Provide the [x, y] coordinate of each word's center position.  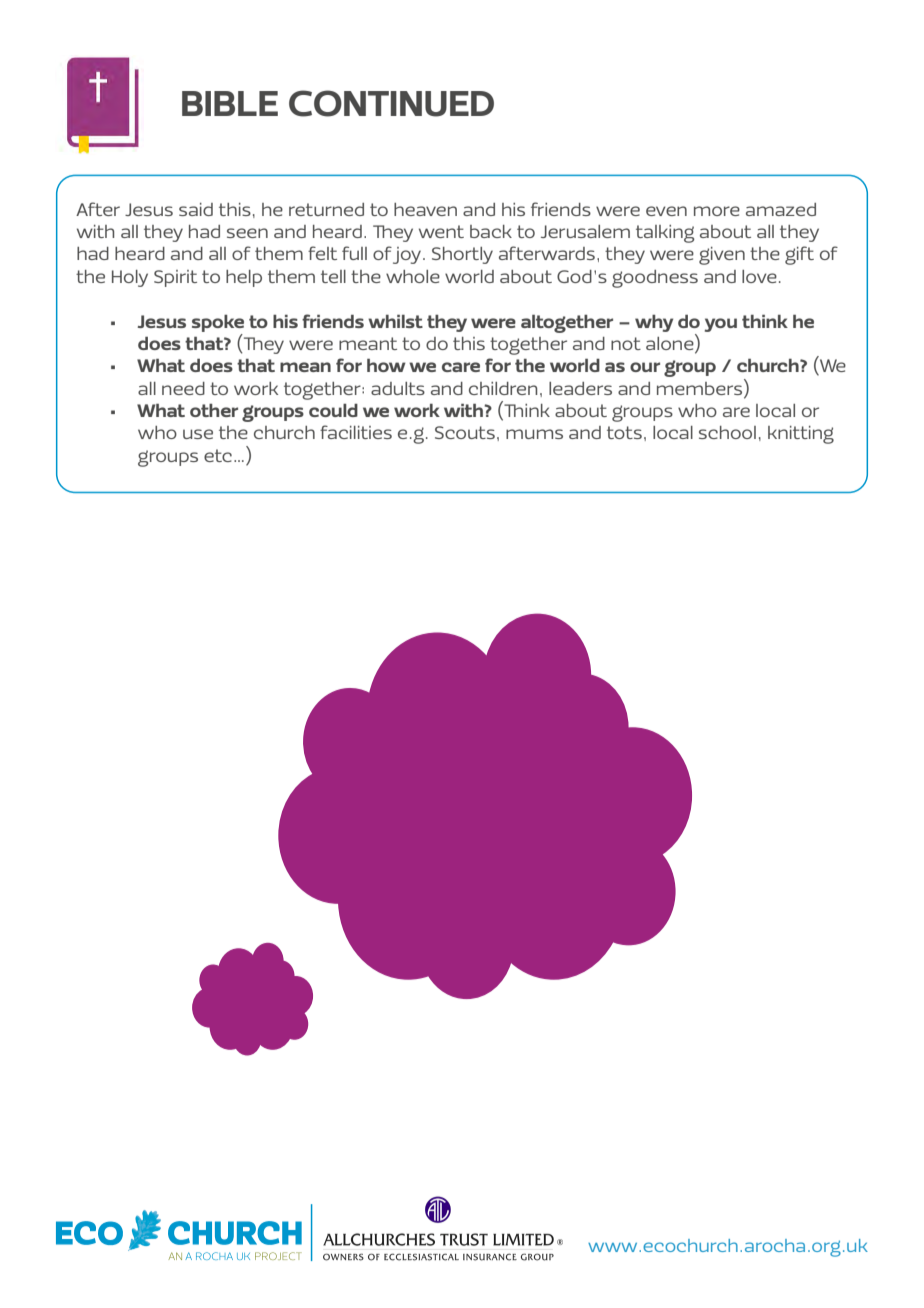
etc [219, 455]
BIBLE [230, 103]
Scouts [465, 432]
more [717, 211]
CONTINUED [391, 103]
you [721, 325]
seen [247, 233]
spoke [218, 323]
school [727, 432]
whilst [395, 321]
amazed [781, 209]
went [441, 231]
